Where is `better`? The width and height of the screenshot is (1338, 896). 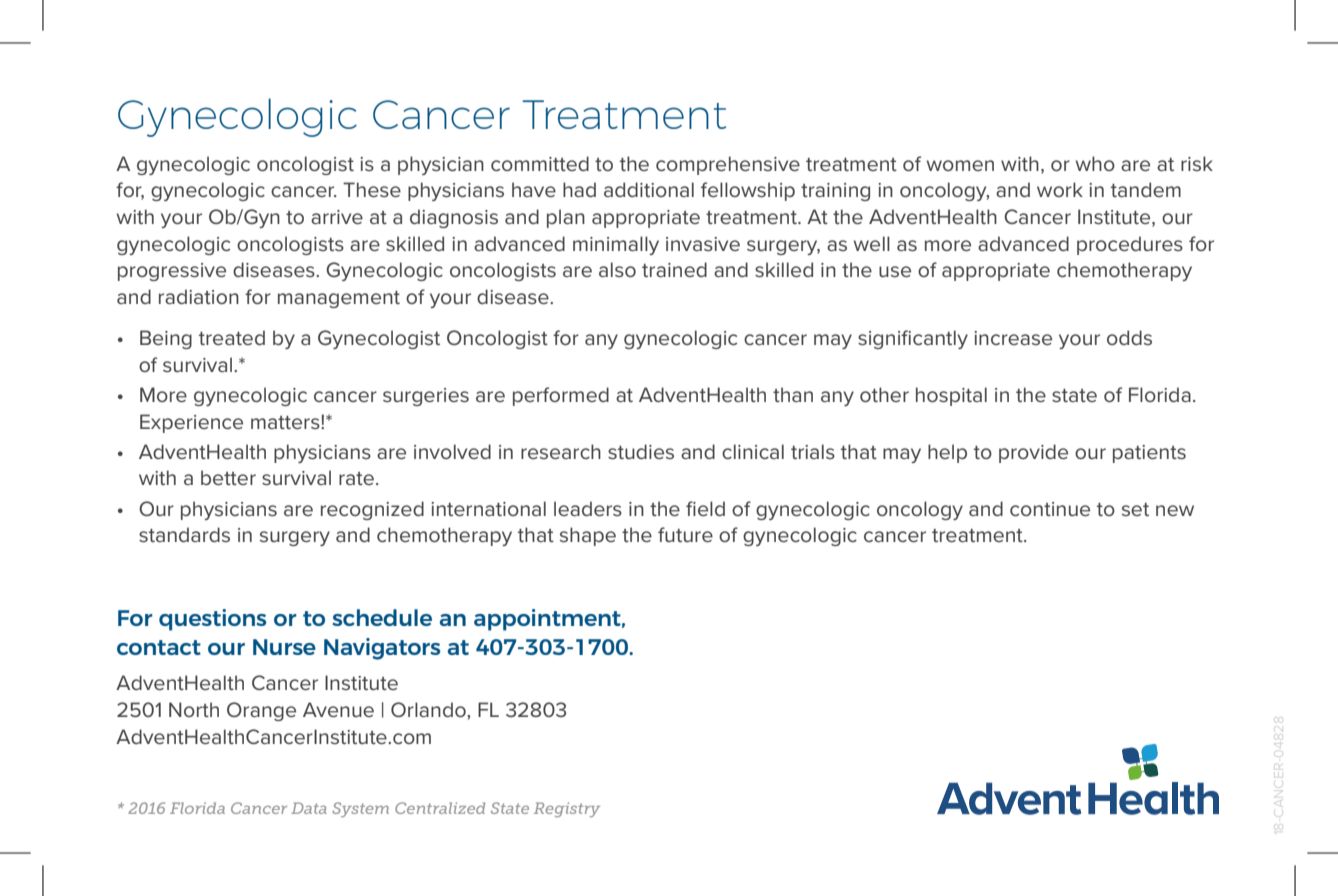
better is located at coordinates (228, 477).
